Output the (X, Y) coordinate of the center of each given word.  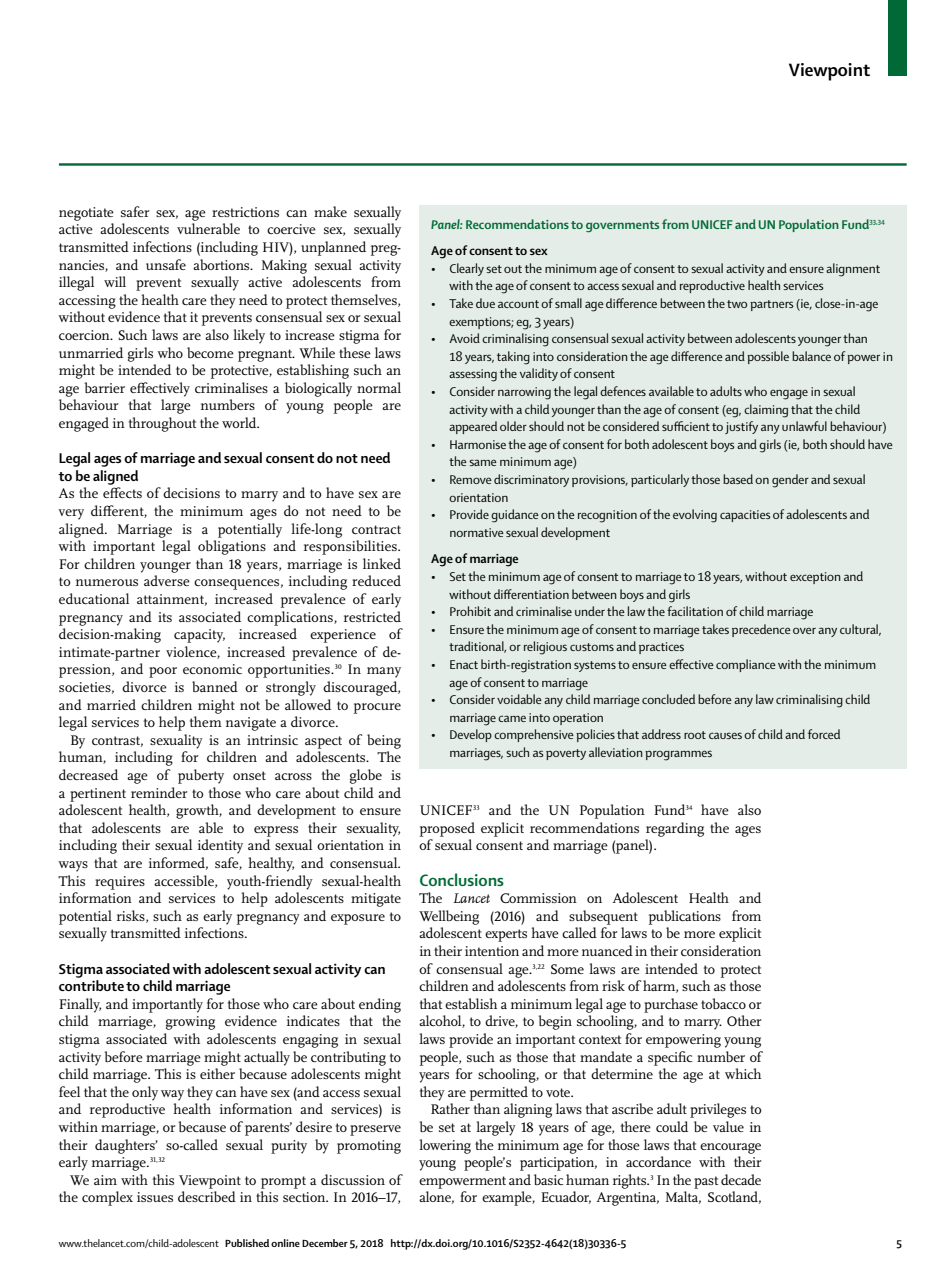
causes (725, 735)
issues (155, 1197)
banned (215, 686)
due (485, 303)
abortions (222, 264)
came (512, 718)
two (737, 304)
